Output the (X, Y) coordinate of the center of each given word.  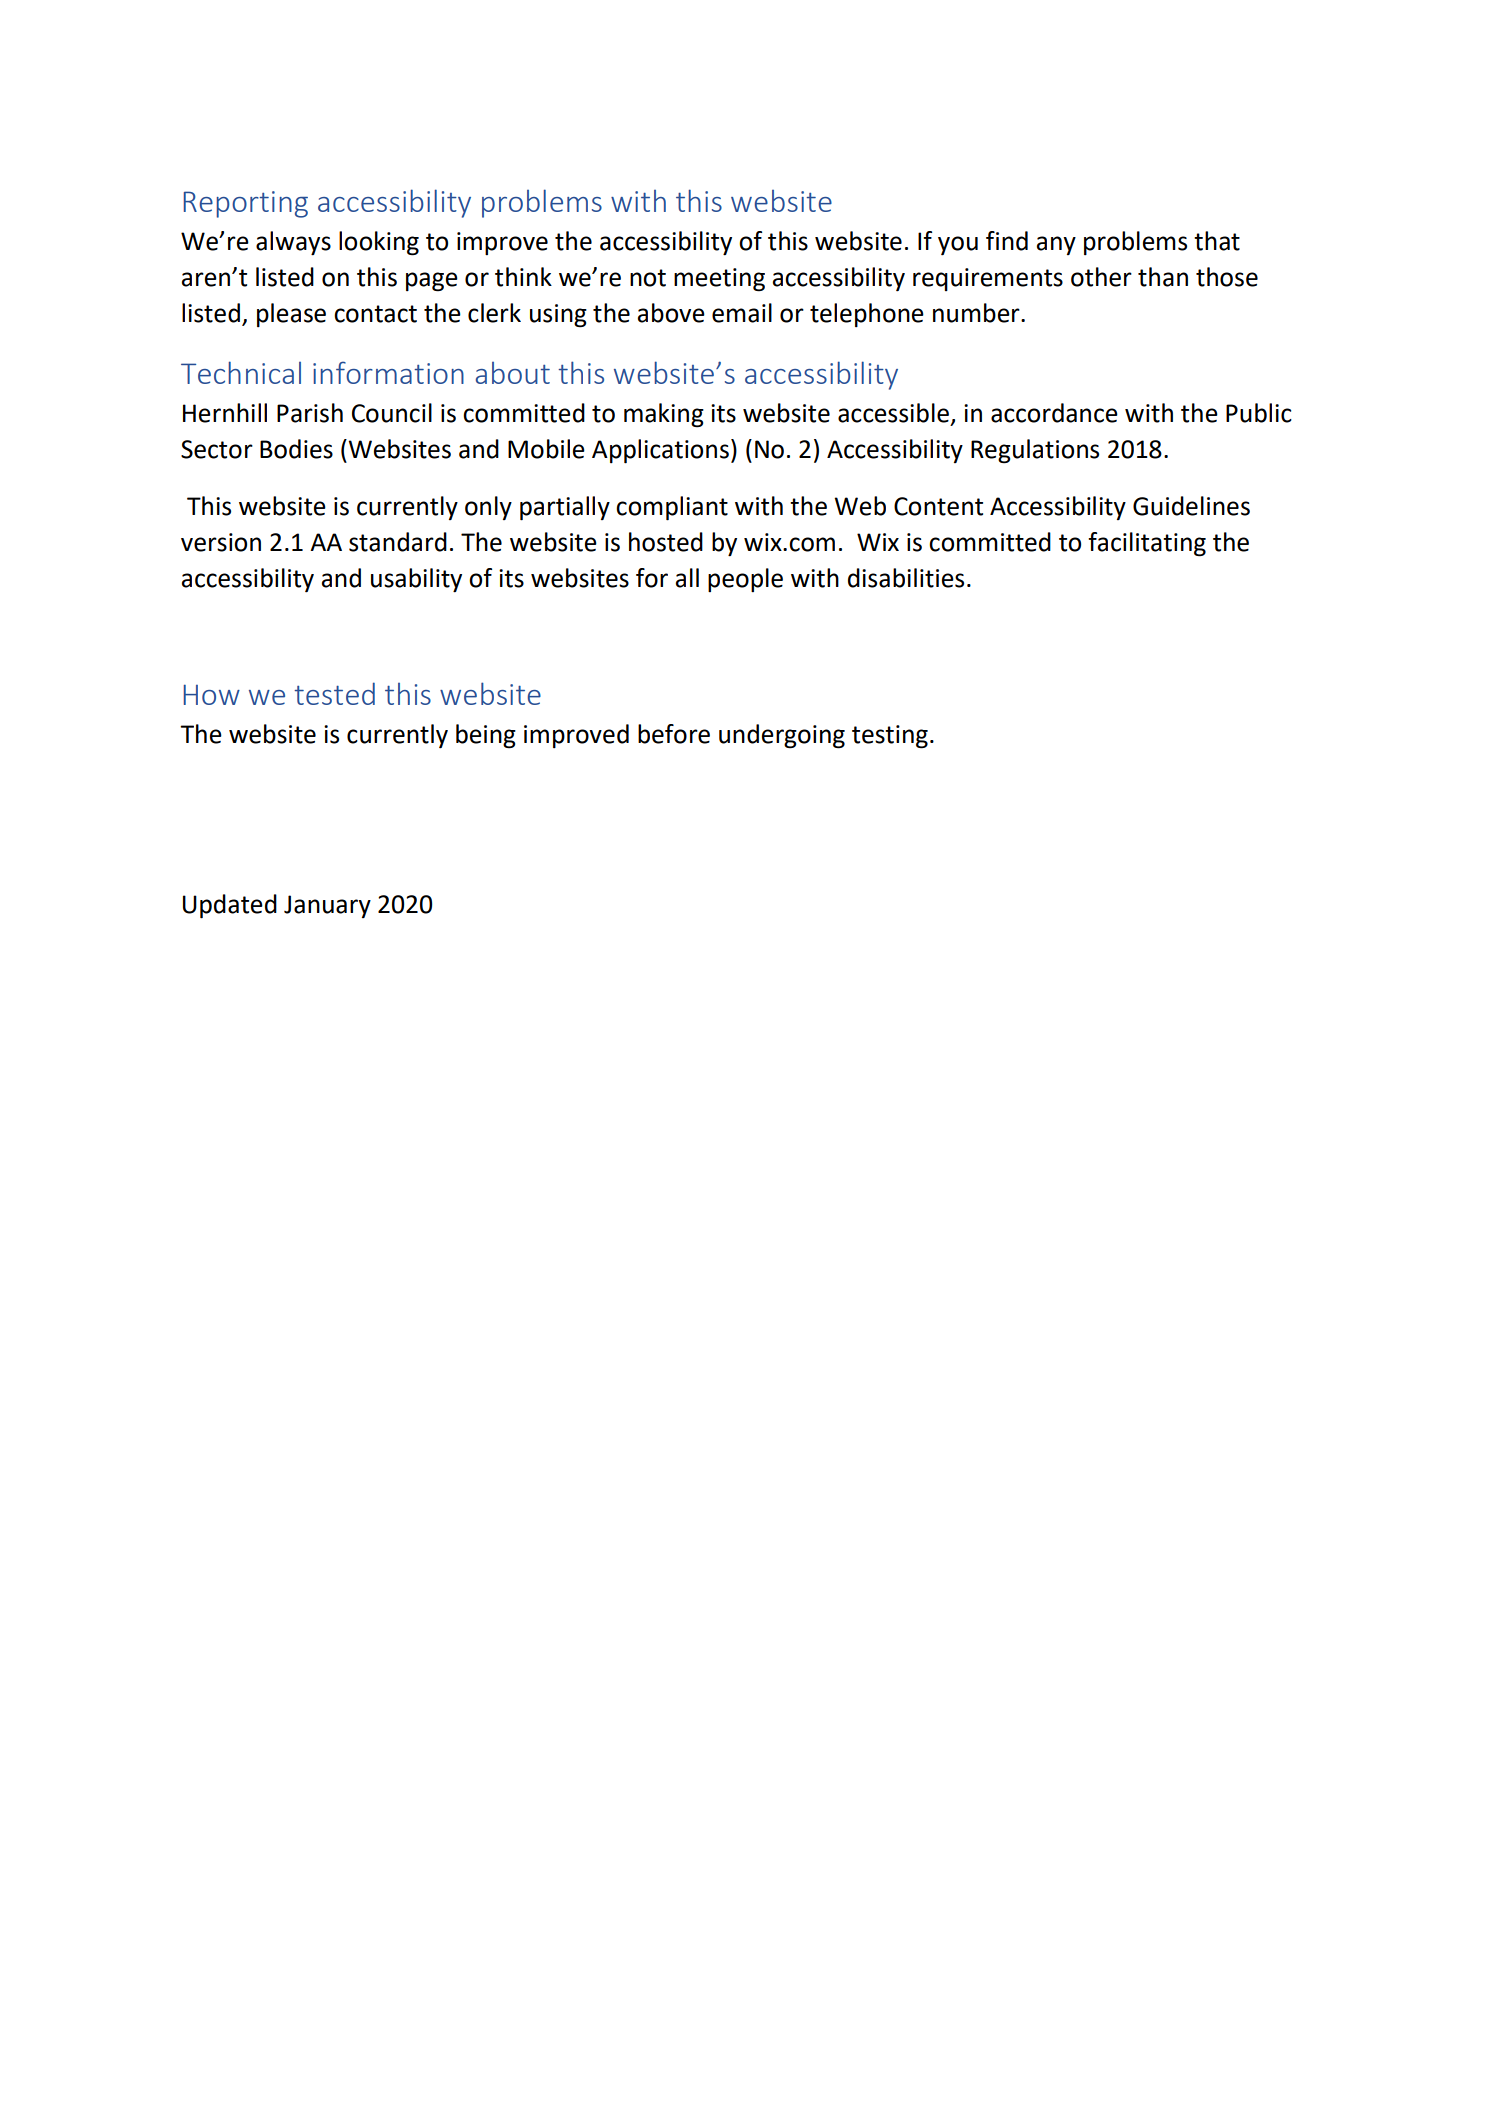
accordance (1054, 413)
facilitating (1147, 544)
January (327, 906)
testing (890, 737)
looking (379, 243)
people (745, 580)
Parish (310, 413)
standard (398, 542)
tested (334, 693)
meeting (719, 280)
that (1217, 241)
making (664, 415)
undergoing (782, 736)
